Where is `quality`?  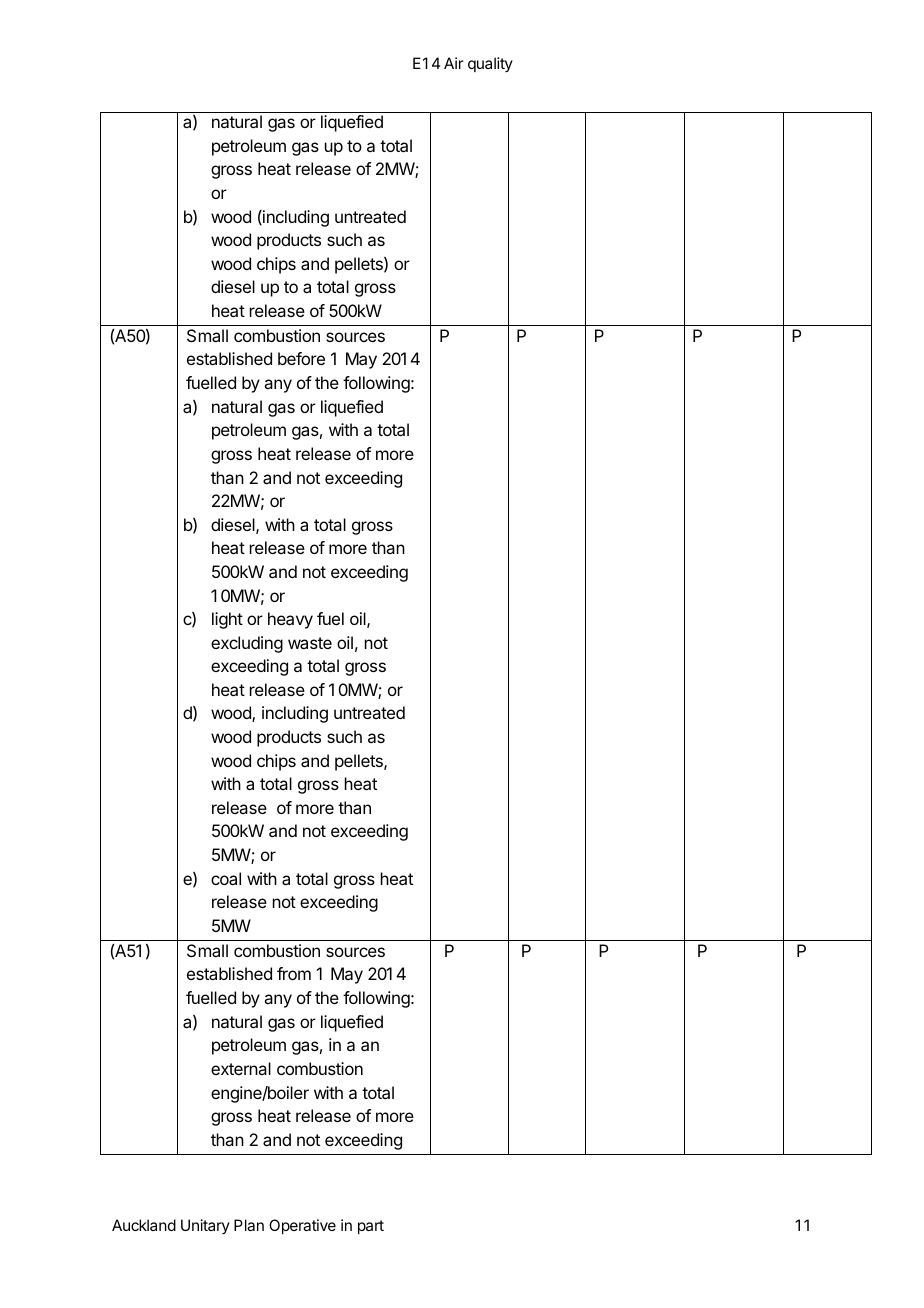 quality is located at coordinates (490, 64).
